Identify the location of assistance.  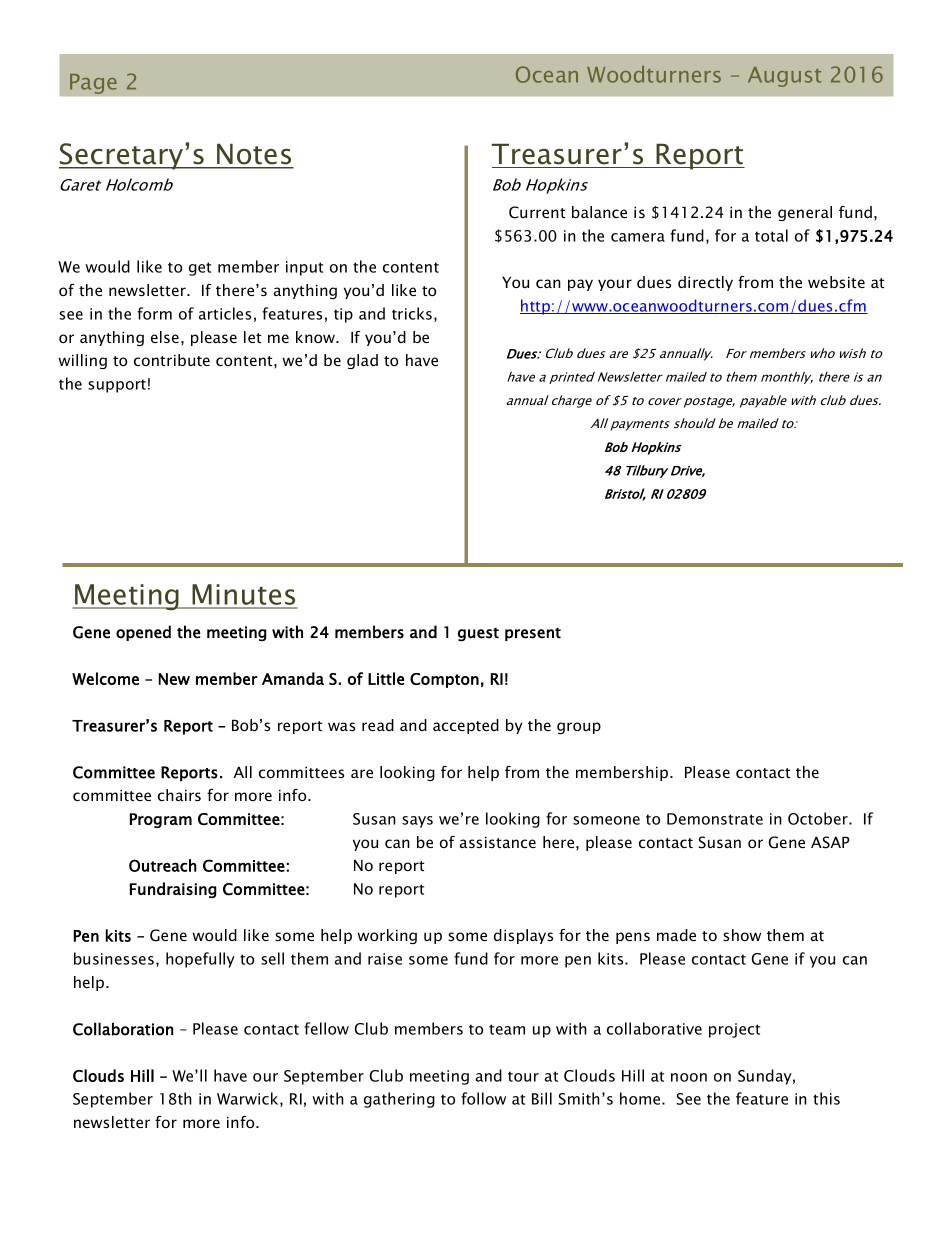
(498, 842).
